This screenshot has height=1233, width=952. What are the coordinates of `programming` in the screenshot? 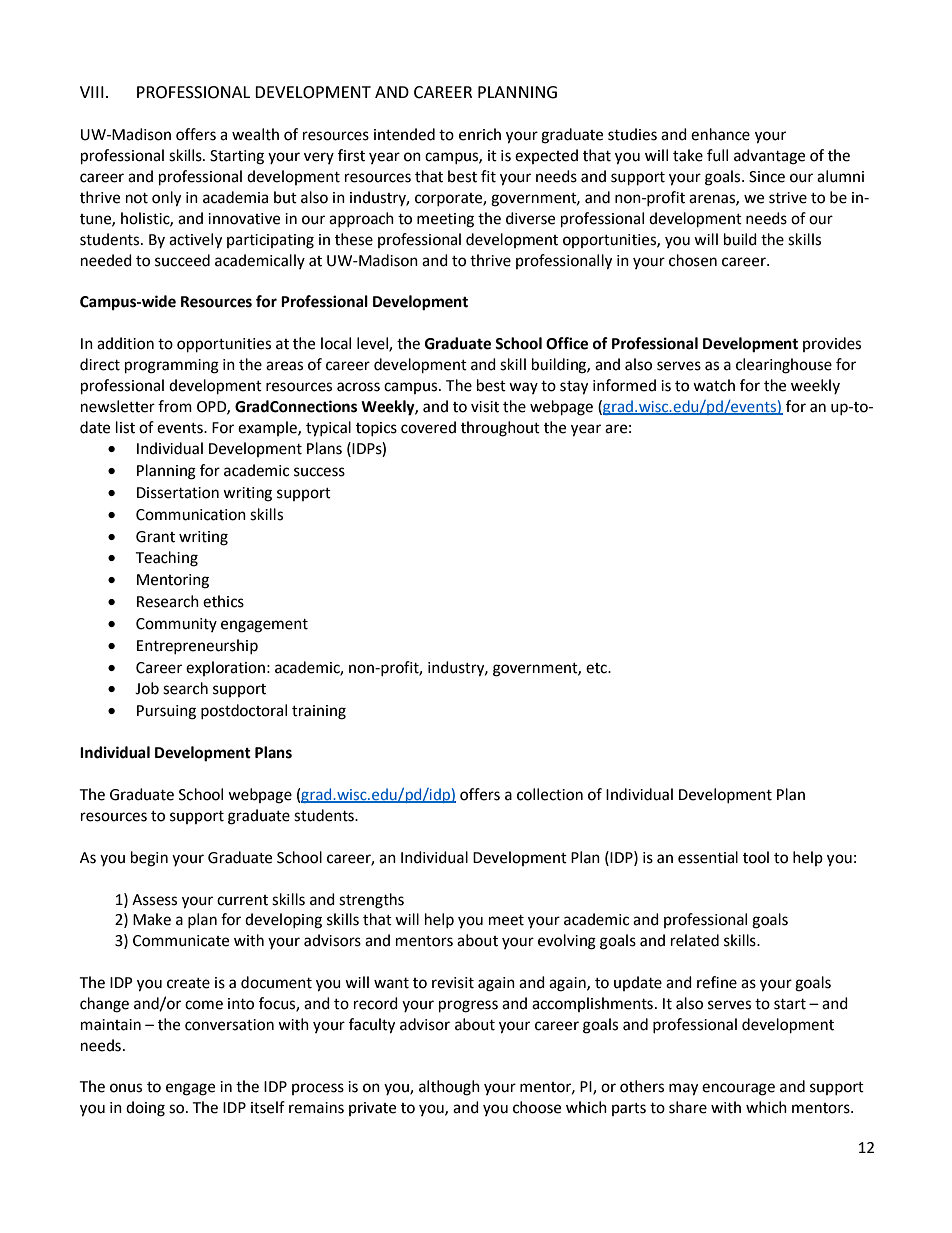 It's located at (172, 366).
